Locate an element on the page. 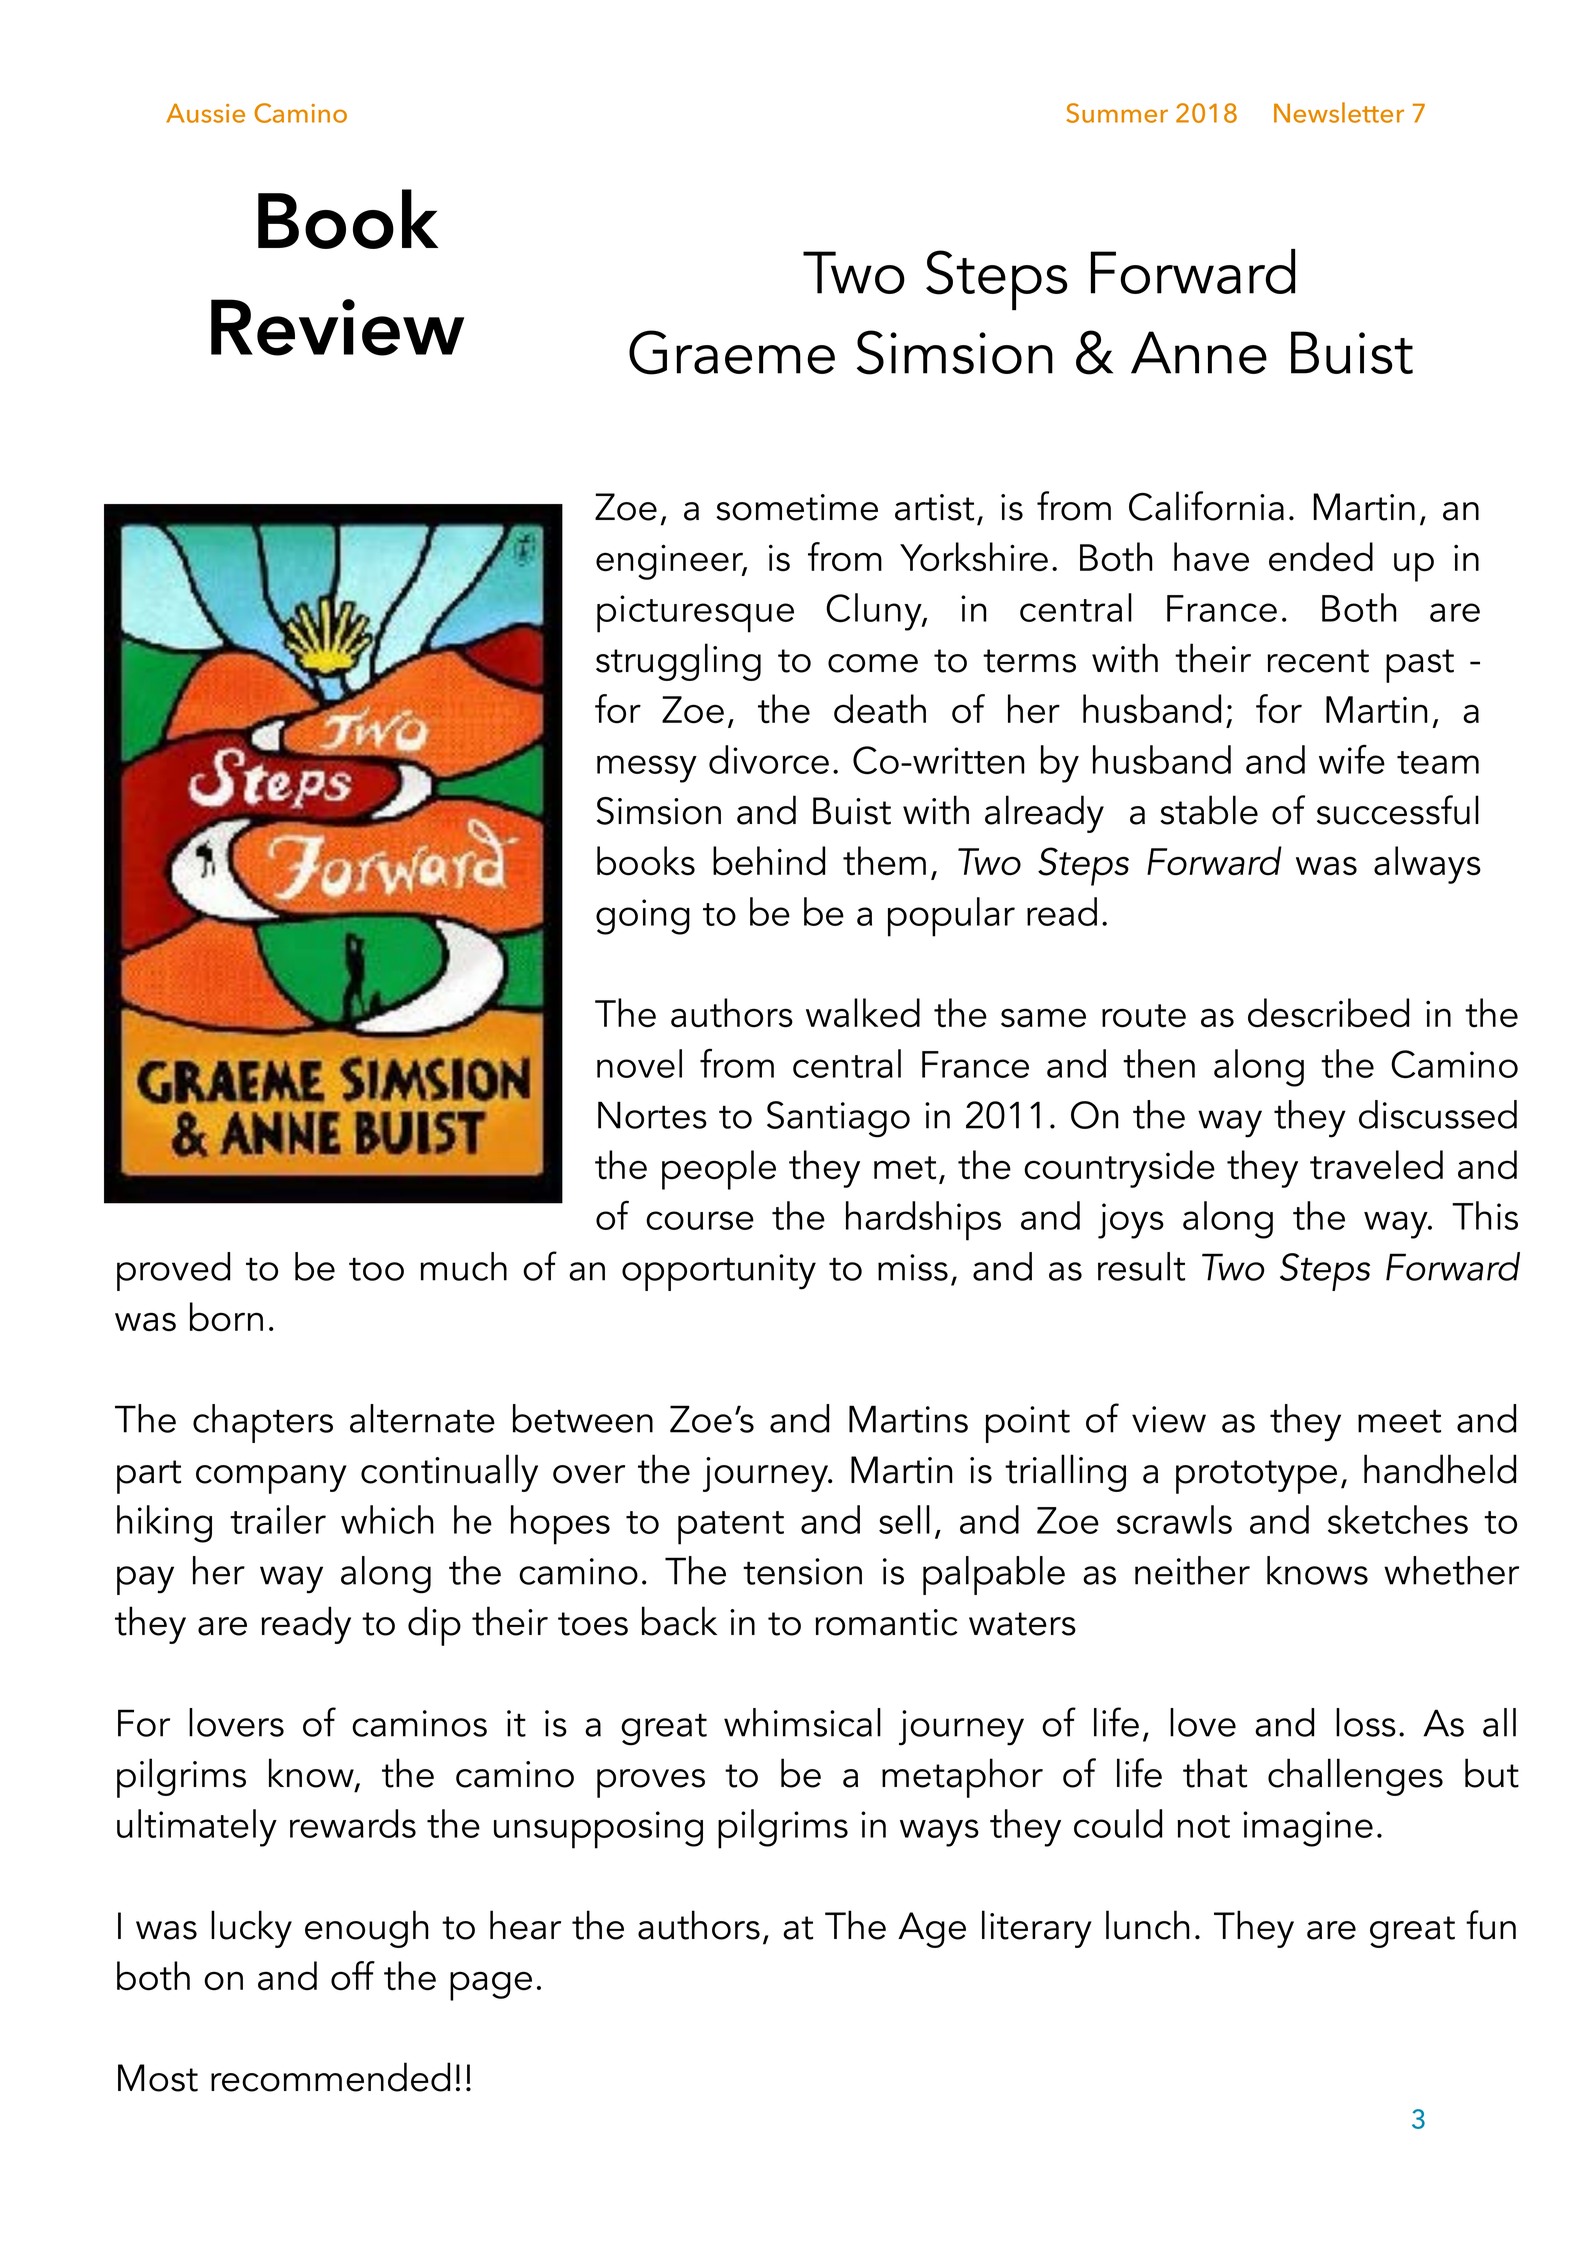 Image resolution: width=1587 pixels, height=2246 pixels. Aussie is located at coordinates (205, 113).
